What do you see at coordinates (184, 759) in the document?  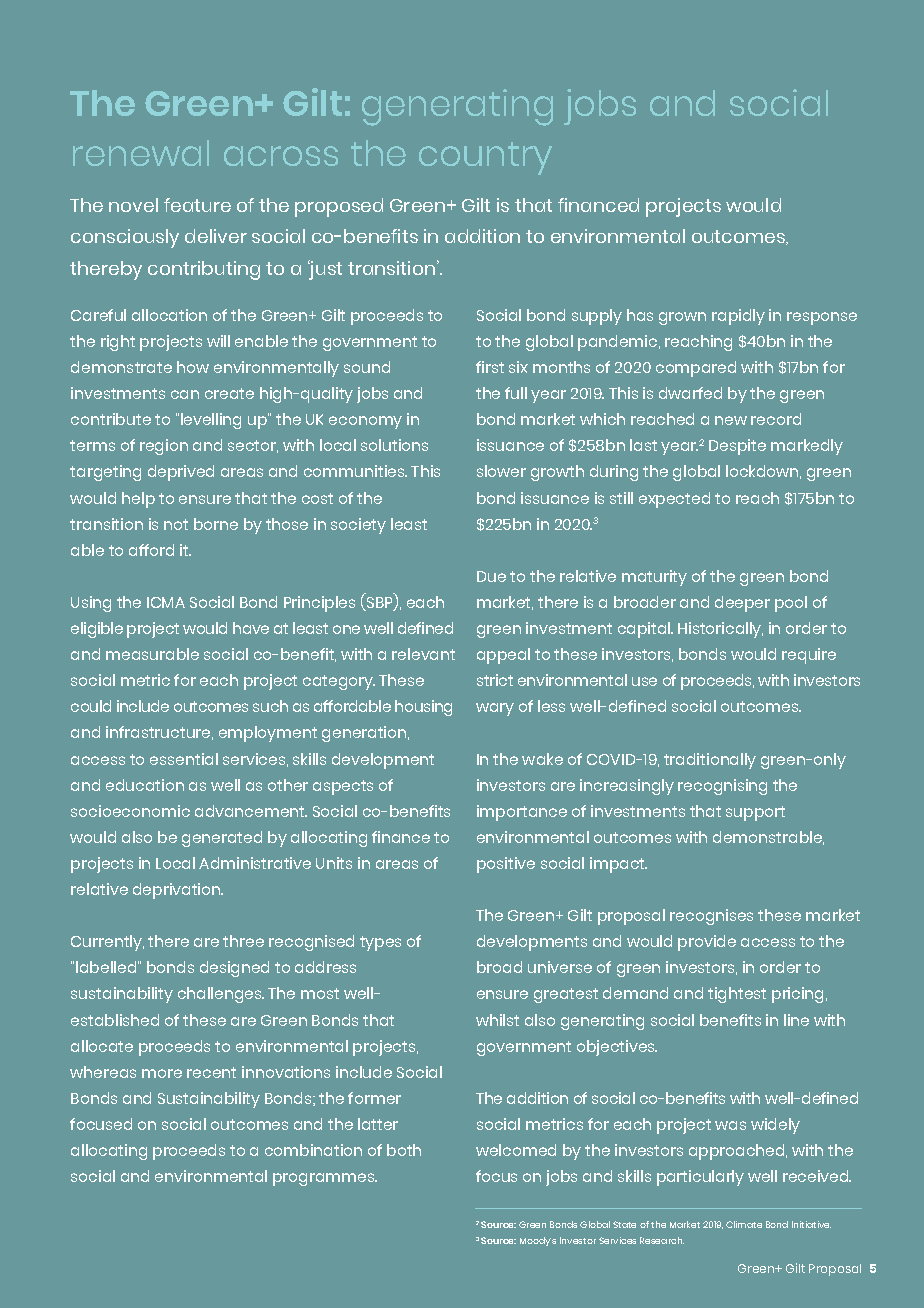 I see `essential` at bounding box center [184, 759].
